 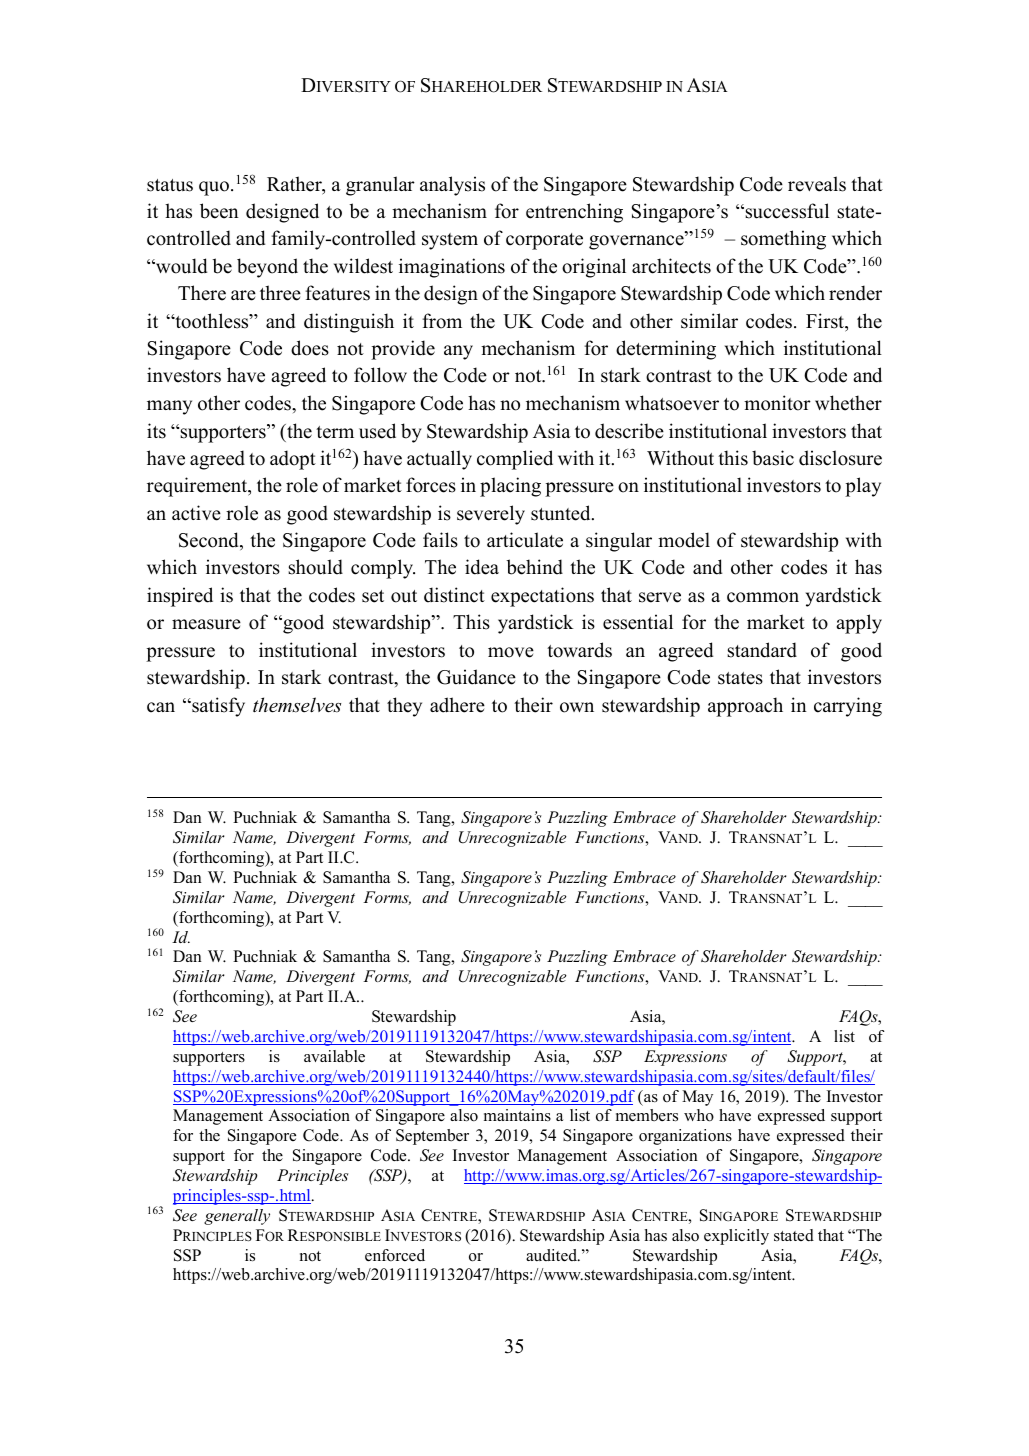 What do you see at coordinates (745, 707) in the page?
I see `approach` at bounding box center [745, 707].
